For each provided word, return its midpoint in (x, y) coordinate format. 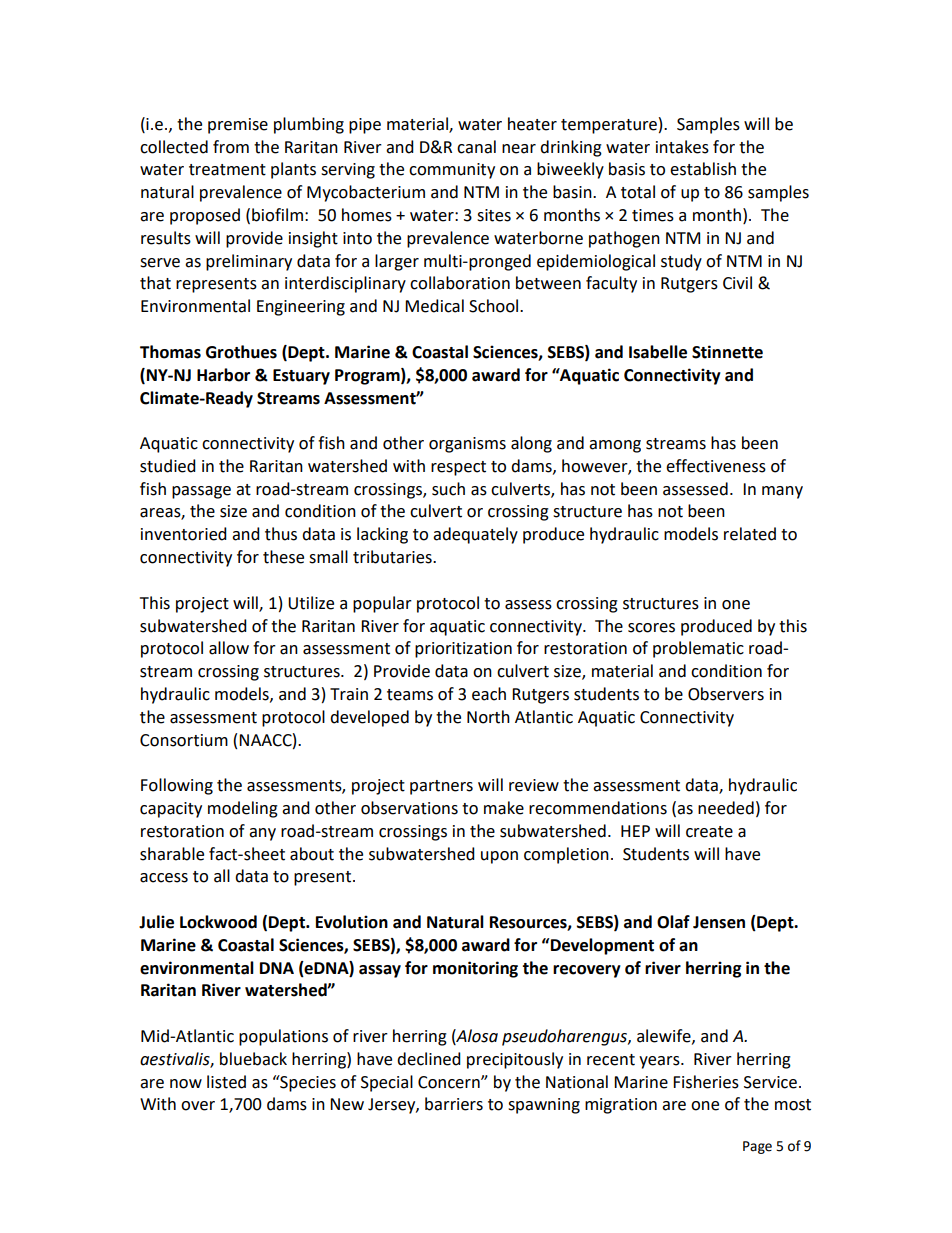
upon (499, 857)
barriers (454, 1104)
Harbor (223, 375)
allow (229, 648)
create (709, 832)
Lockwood (218, 922)
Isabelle (658, 352)
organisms (467, 445)
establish (703, 169)
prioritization (463, 650)
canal (476, 147)
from (231, 147)
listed (226, 1082)
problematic (698, 649)
